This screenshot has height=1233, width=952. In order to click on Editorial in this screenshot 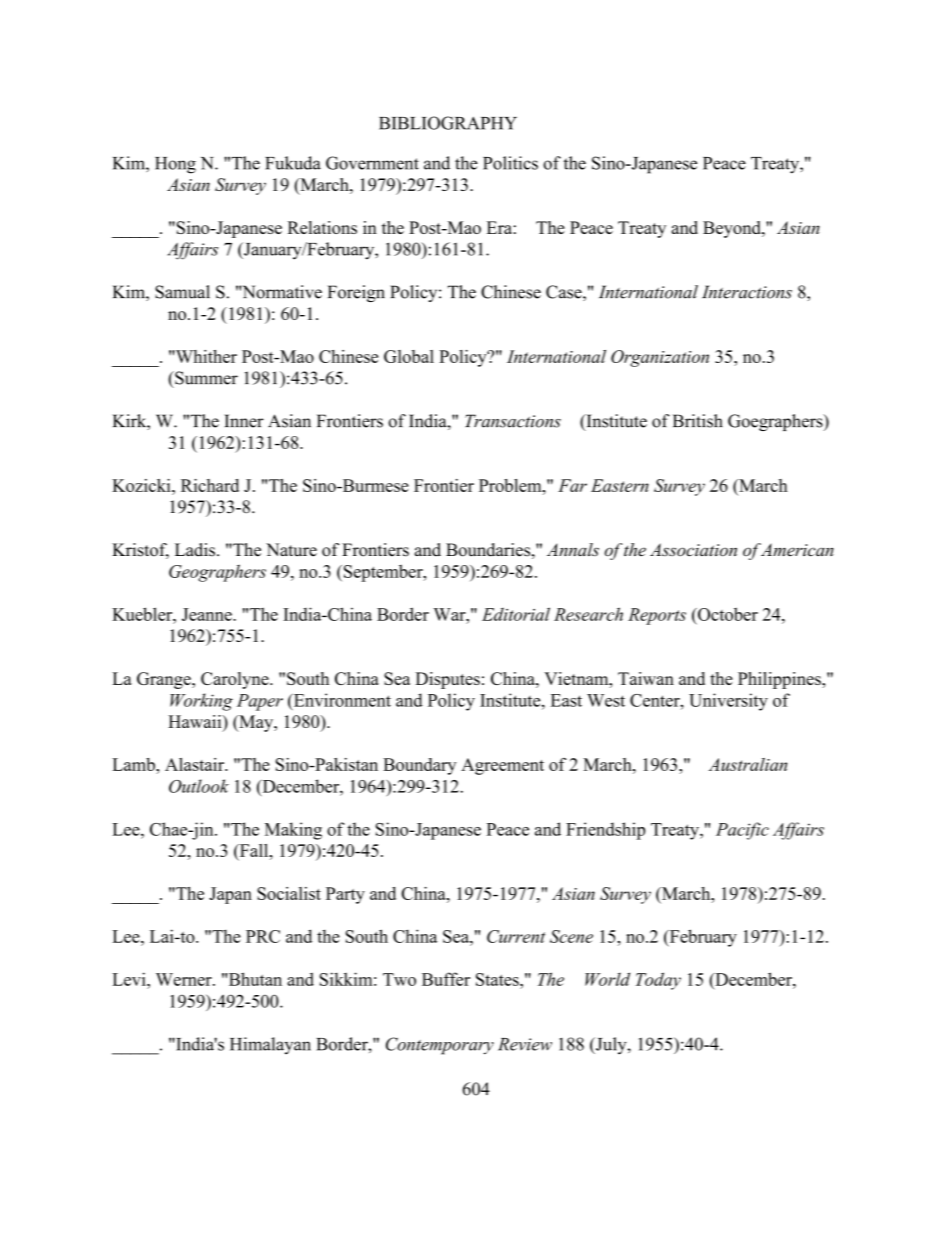, I will do `click(516, 614)`.
